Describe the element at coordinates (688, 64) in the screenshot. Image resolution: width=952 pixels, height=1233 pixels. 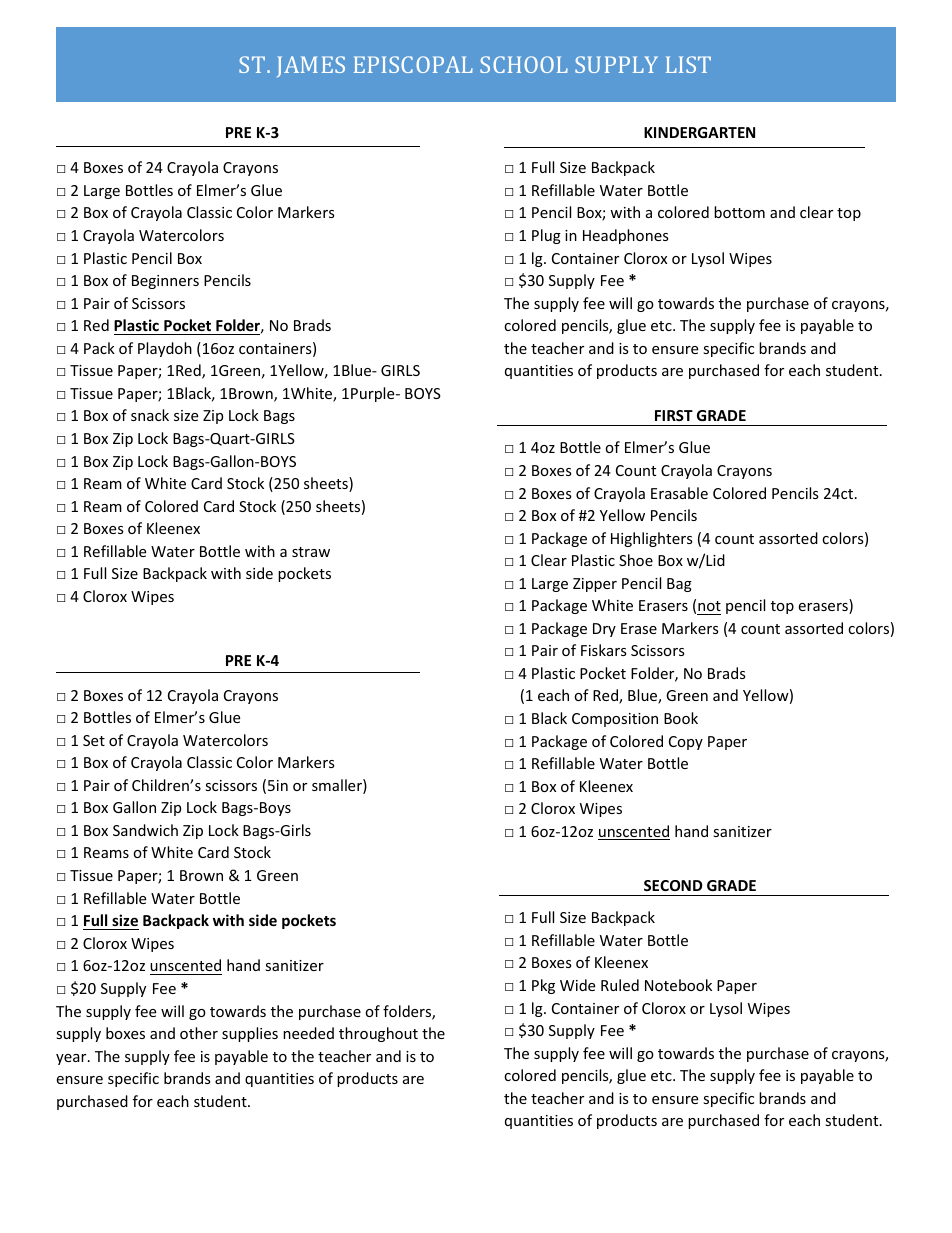
I see `LIST` at that location.
